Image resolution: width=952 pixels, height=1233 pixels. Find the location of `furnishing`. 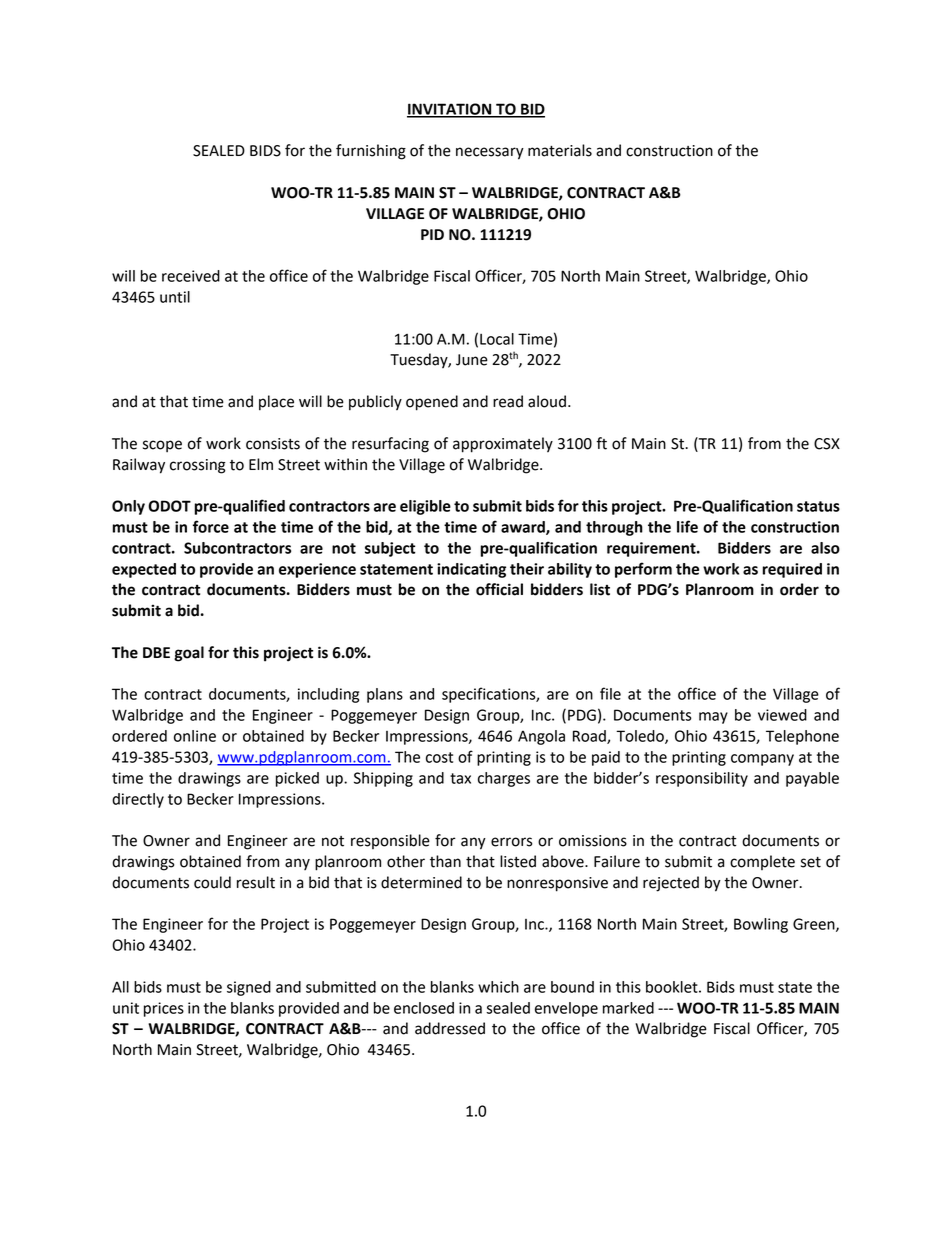

furnishing is located at coordinates (371, 152).
